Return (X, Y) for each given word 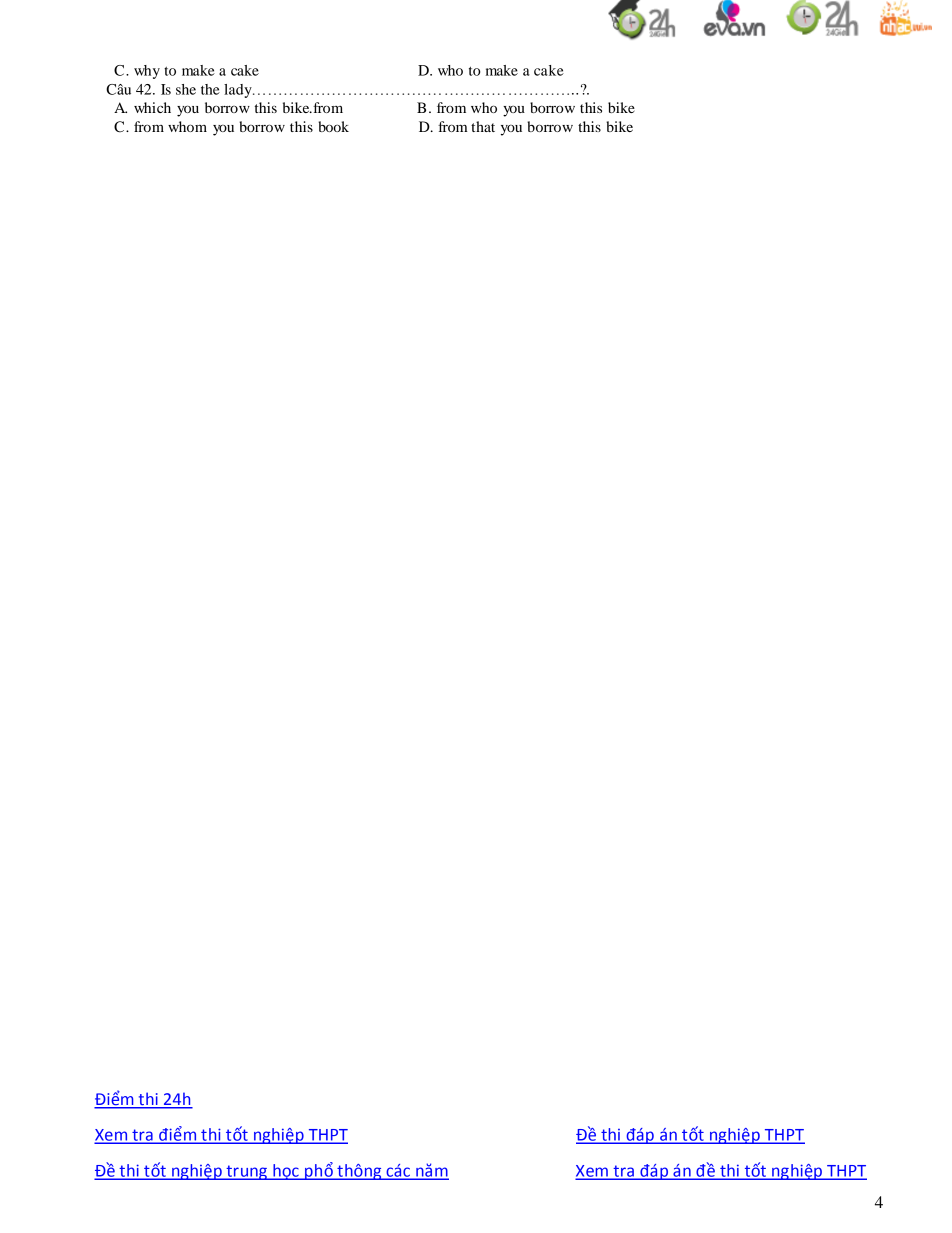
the (210, 89)
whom (187, 126)
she (186, 89)
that (483, 126)
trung (246, 1172)
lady (239, 91)
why (147, 72)
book (333, 126)
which (152, 107)
